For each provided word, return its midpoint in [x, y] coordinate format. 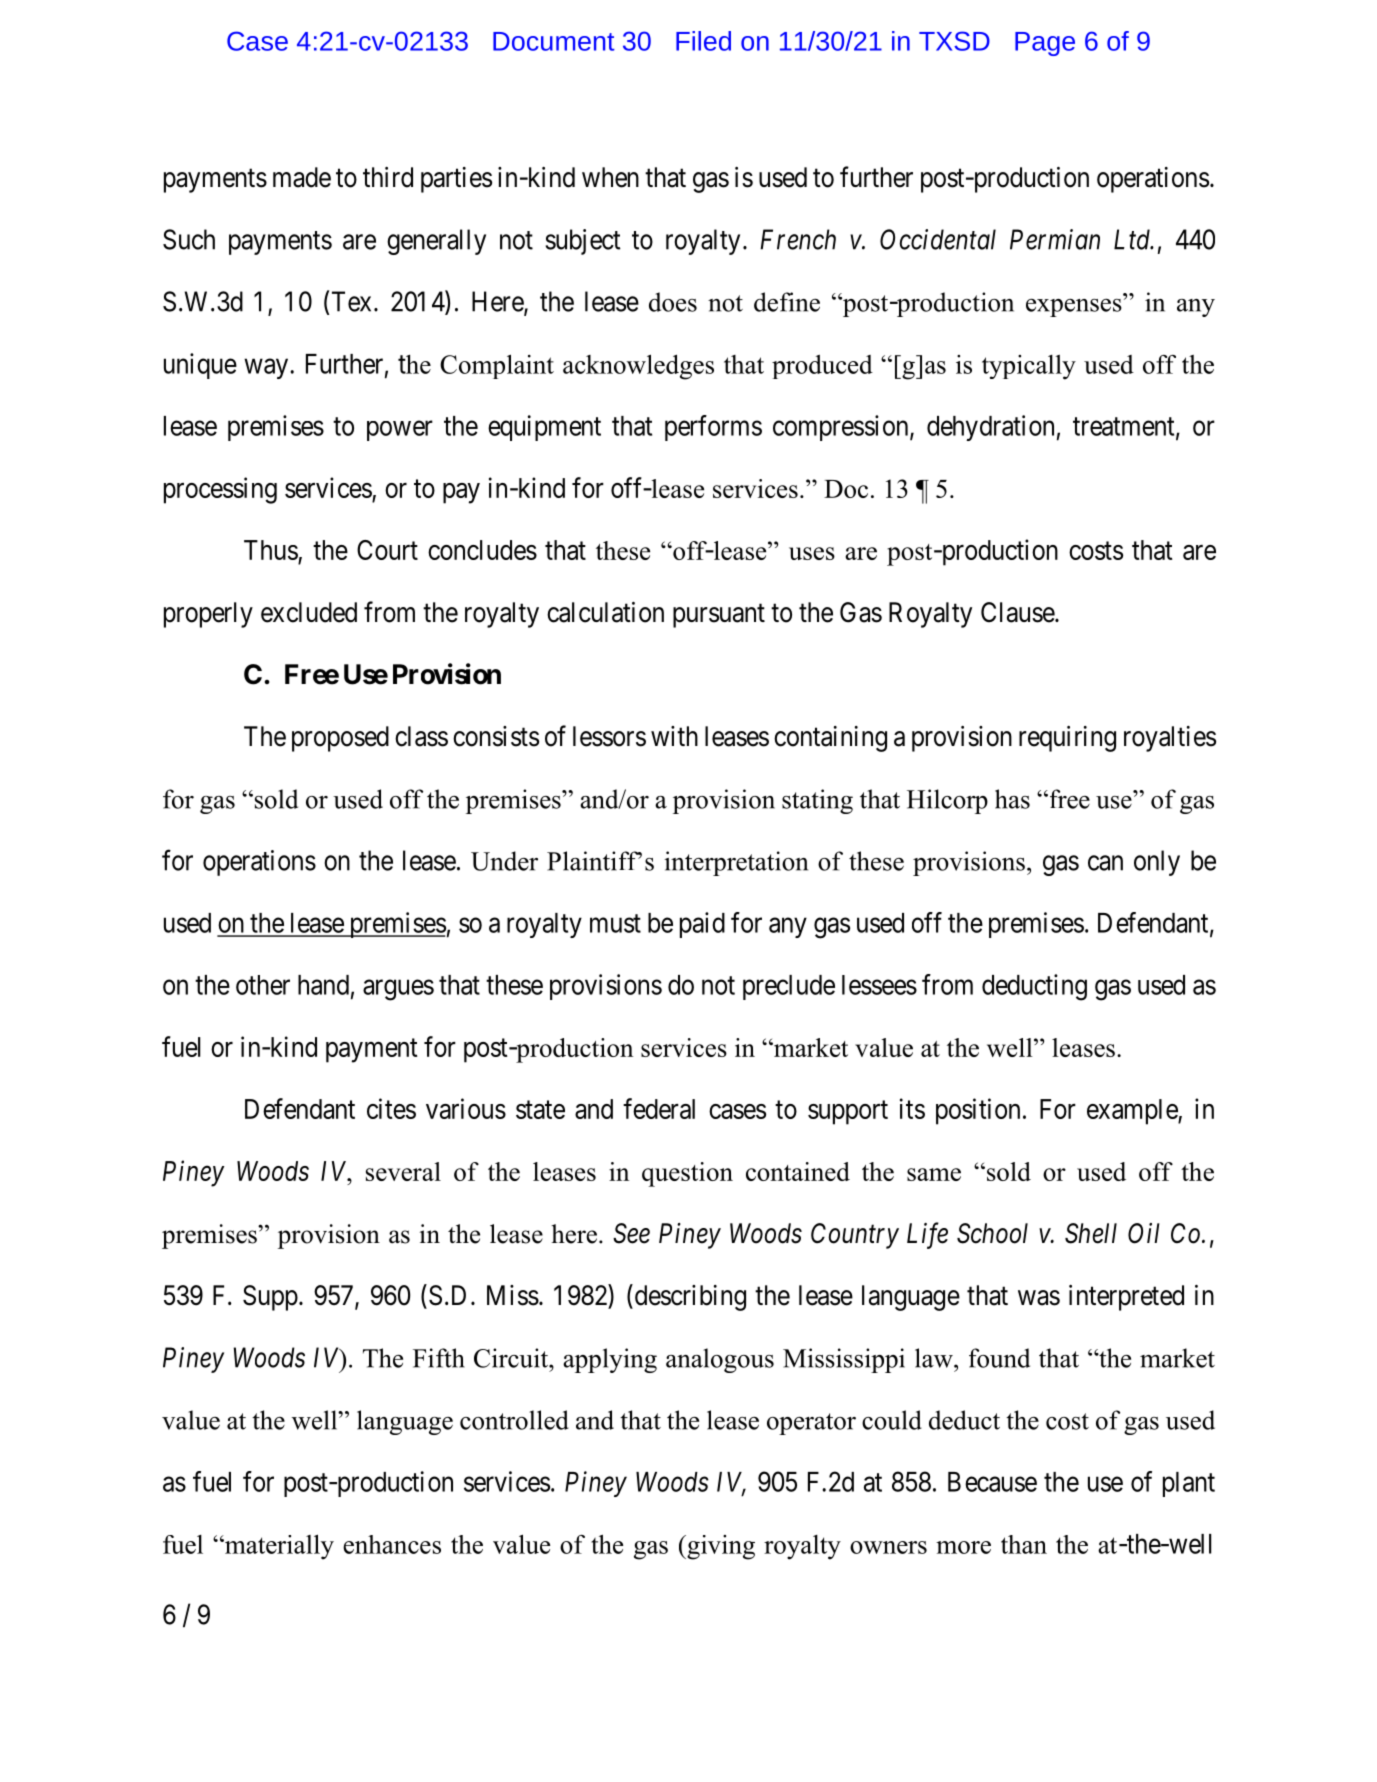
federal [659, 1108]
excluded [309, 612]
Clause [1018, 612]
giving [720, 1547]
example [1133, 1112]
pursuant [719, 616]
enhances [392, 1544]
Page [1045, 44]
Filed [703, 41]
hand [323, 985]
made [302, 177]
